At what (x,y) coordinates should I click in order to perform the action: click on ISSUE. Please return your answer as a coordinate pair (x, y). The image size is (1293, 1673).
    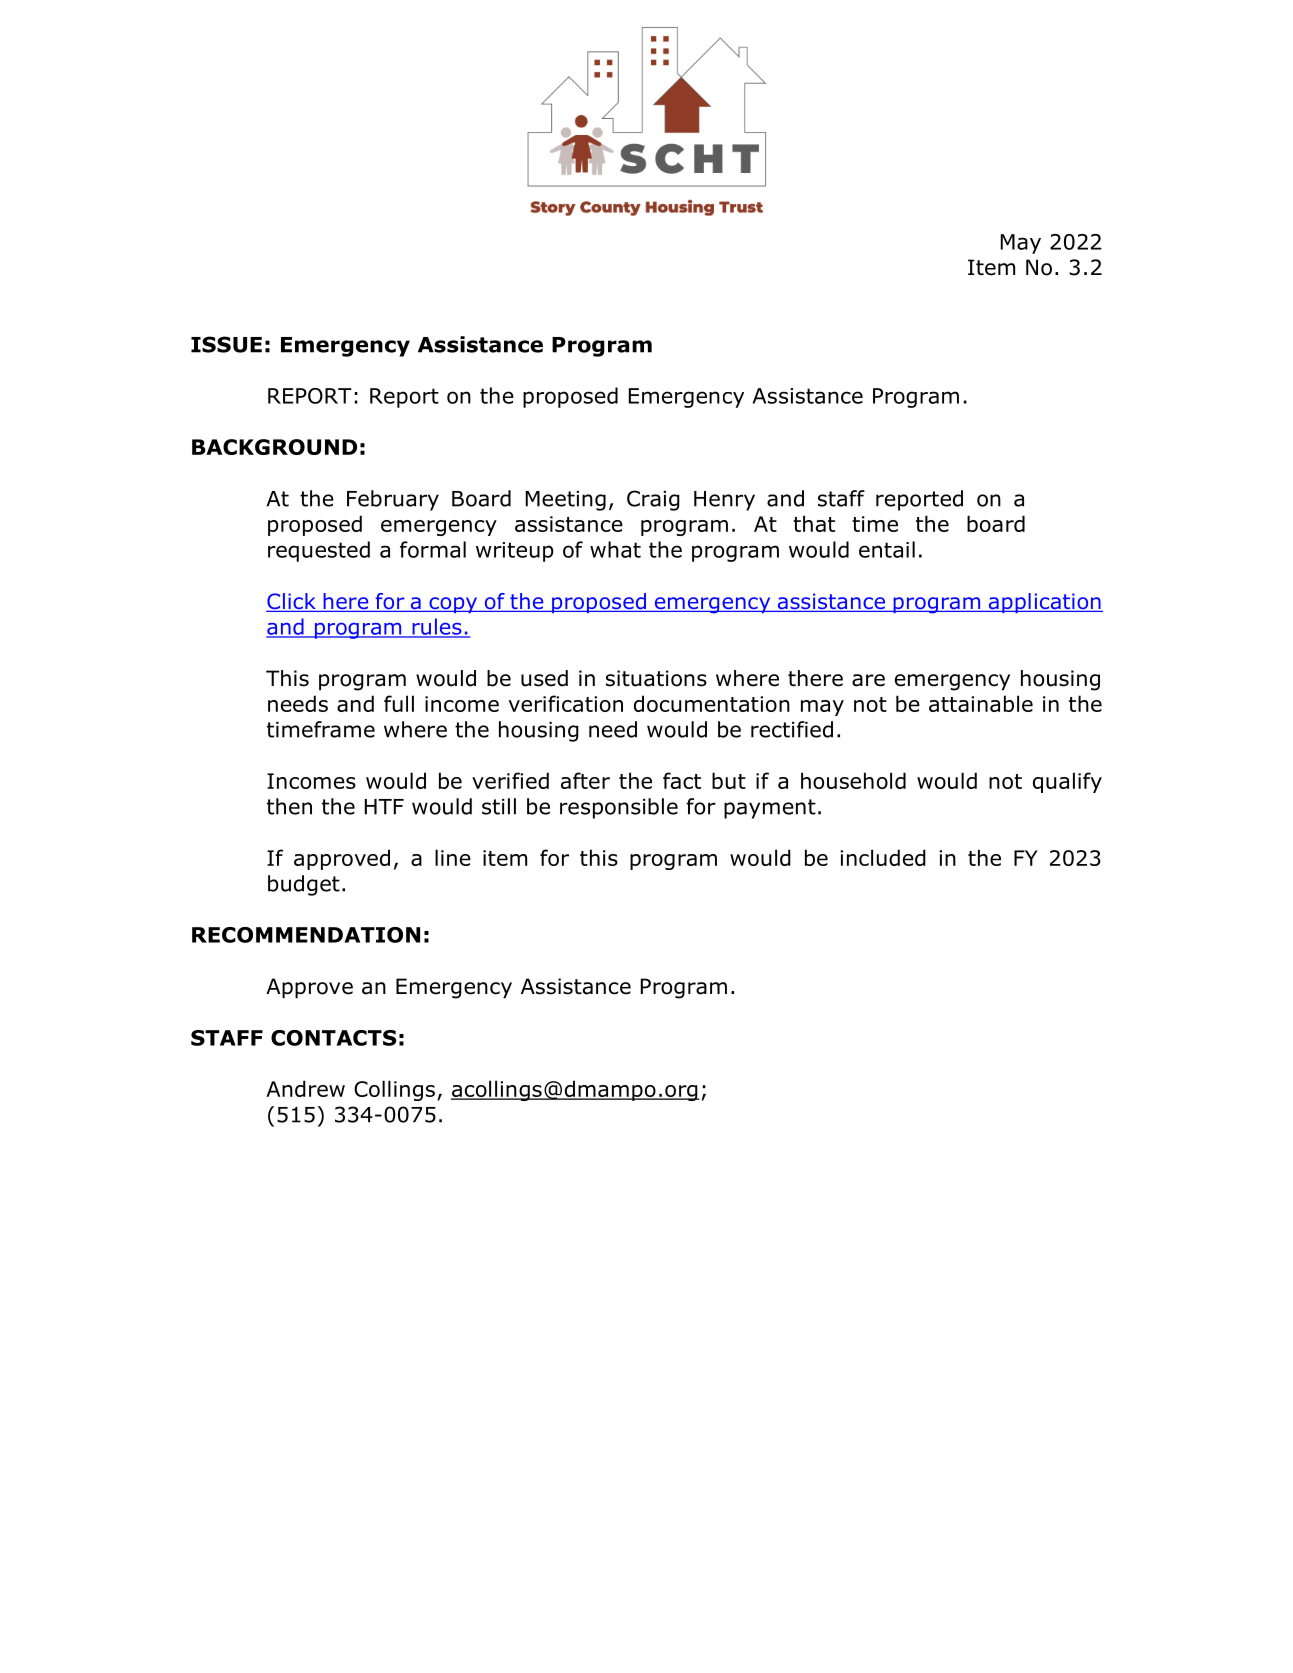
    Looking at the image, I should click on (226, 344).
